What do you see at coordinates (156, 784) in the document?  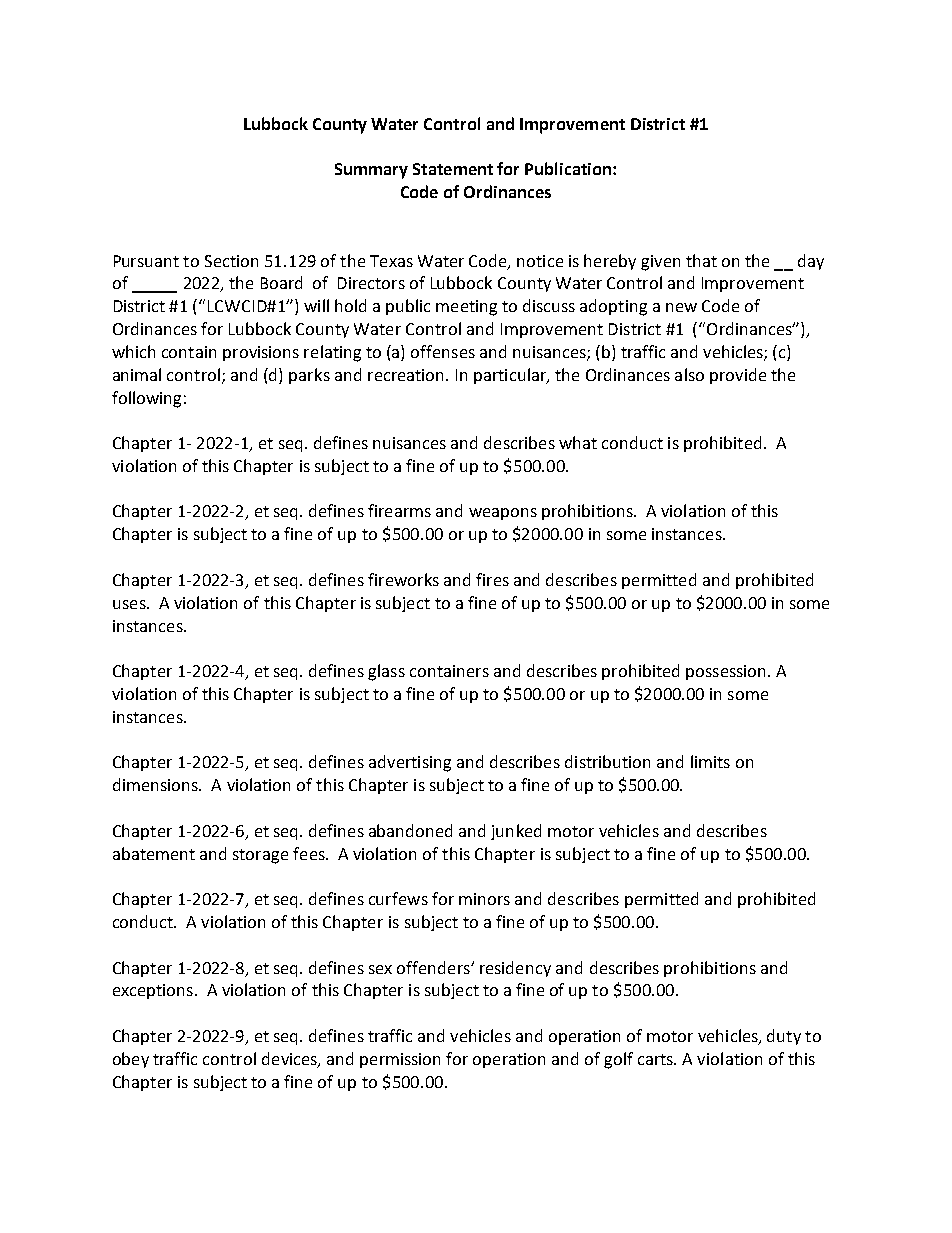 I see `dimensions` at bounding box center [156, 784].
